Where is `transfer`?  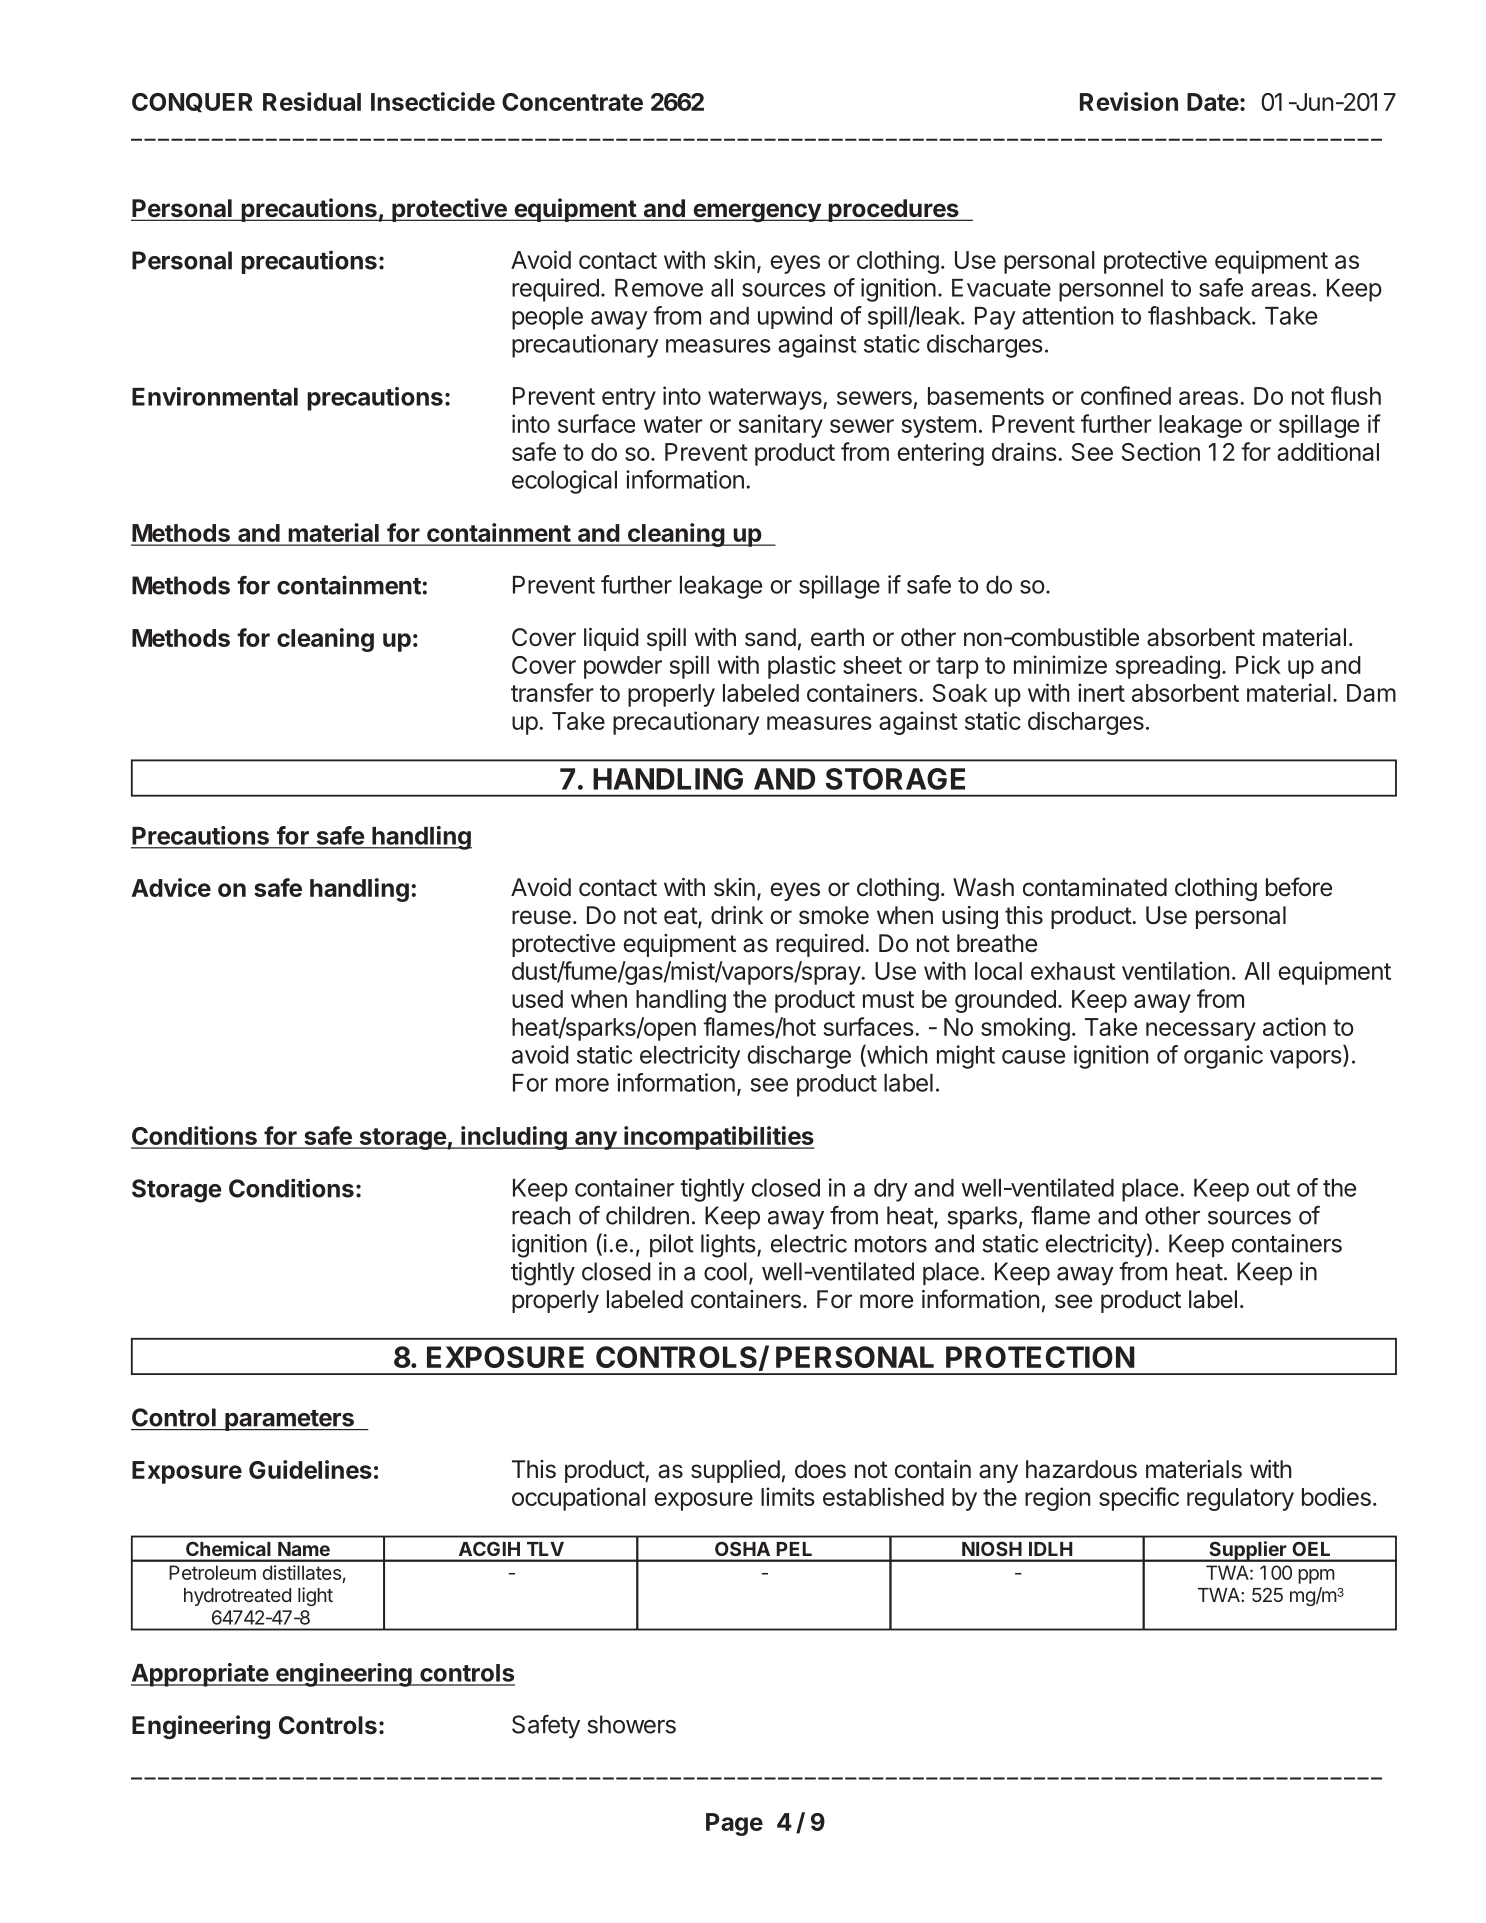 transfer is located at coordinates (552, 692).
